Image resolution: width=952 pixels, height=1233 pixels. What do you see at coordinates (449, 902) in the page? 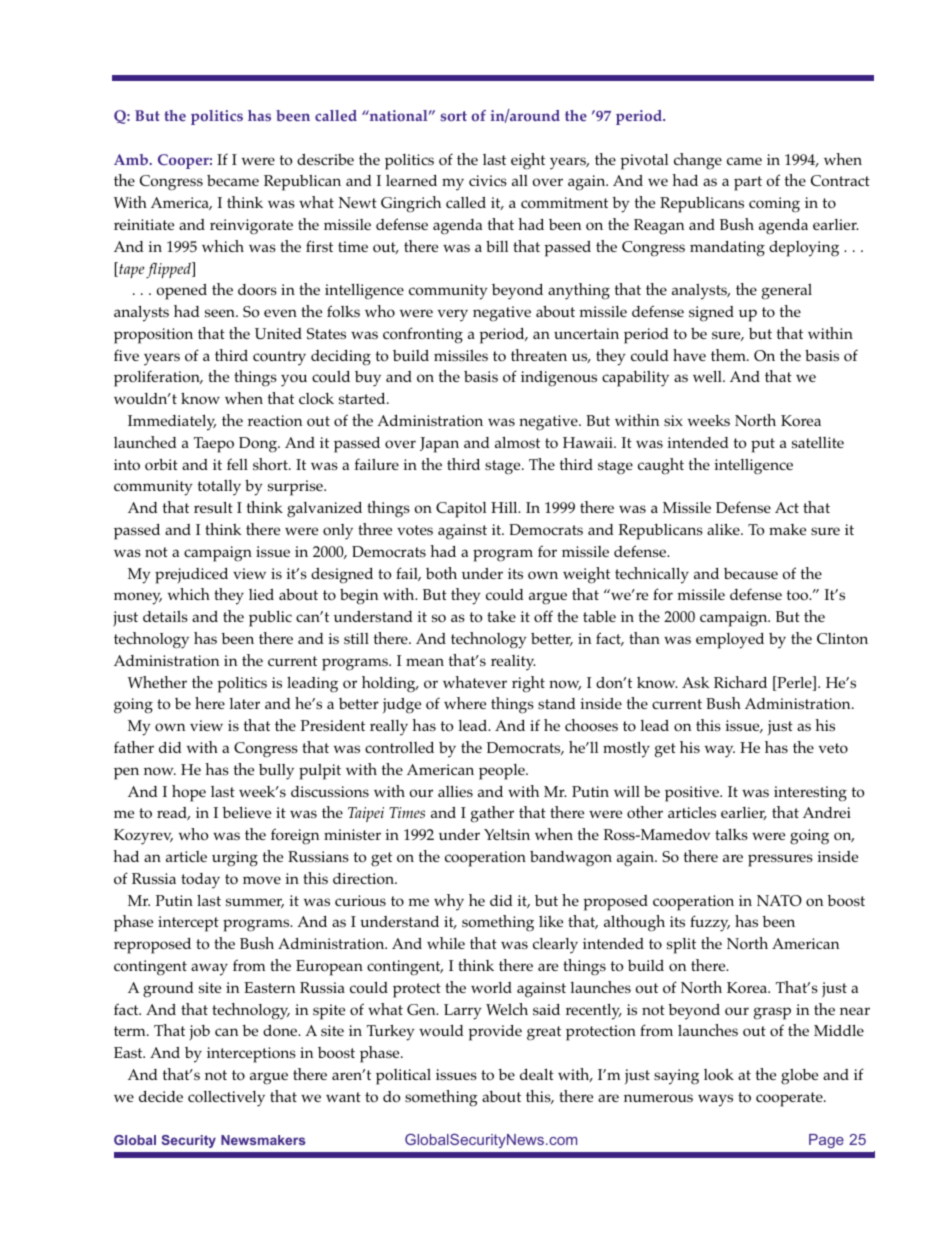
I see `why` at bounding box center [449, 902].
